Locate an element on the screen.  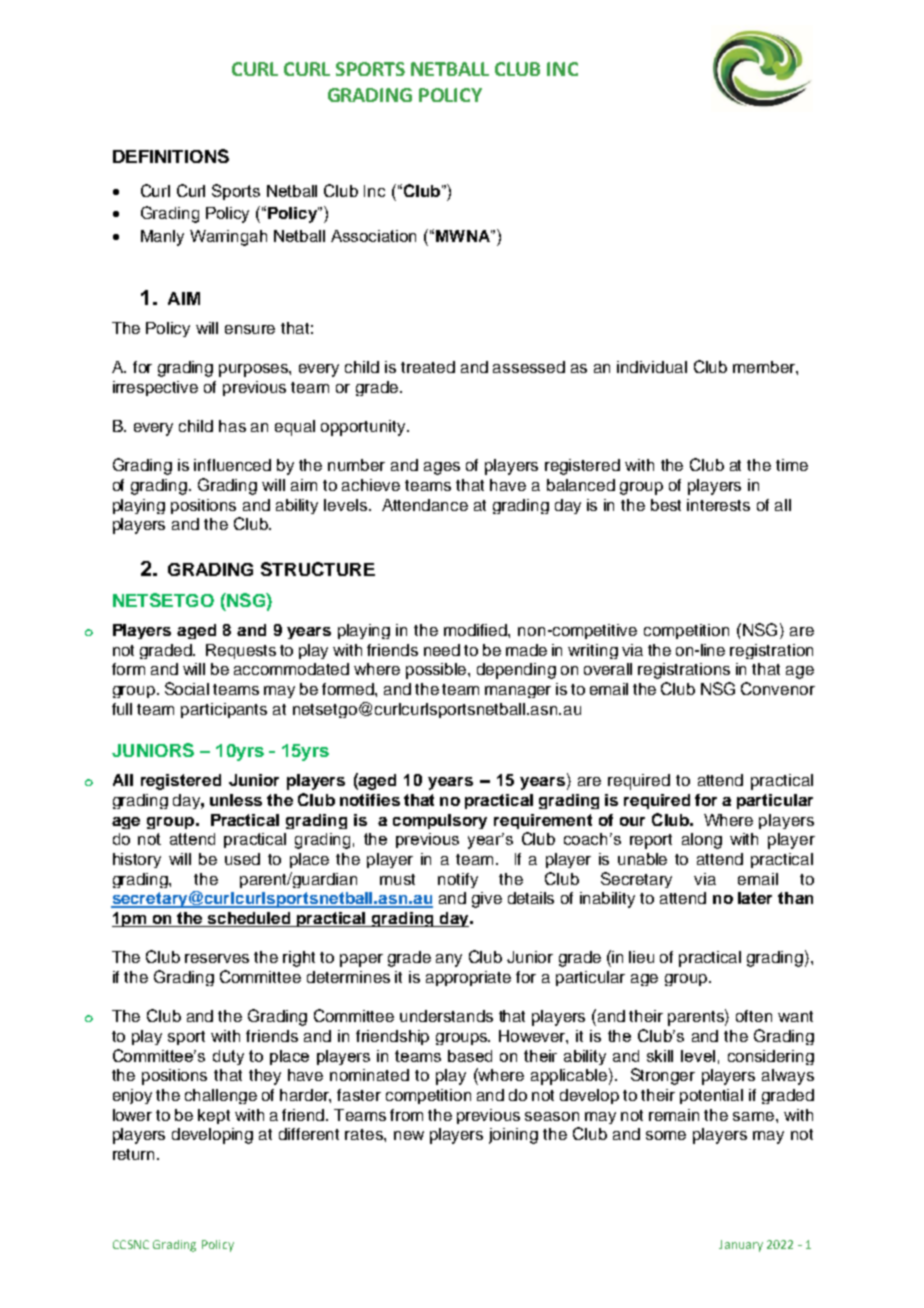
Association is located at coordinates (373, 236).
